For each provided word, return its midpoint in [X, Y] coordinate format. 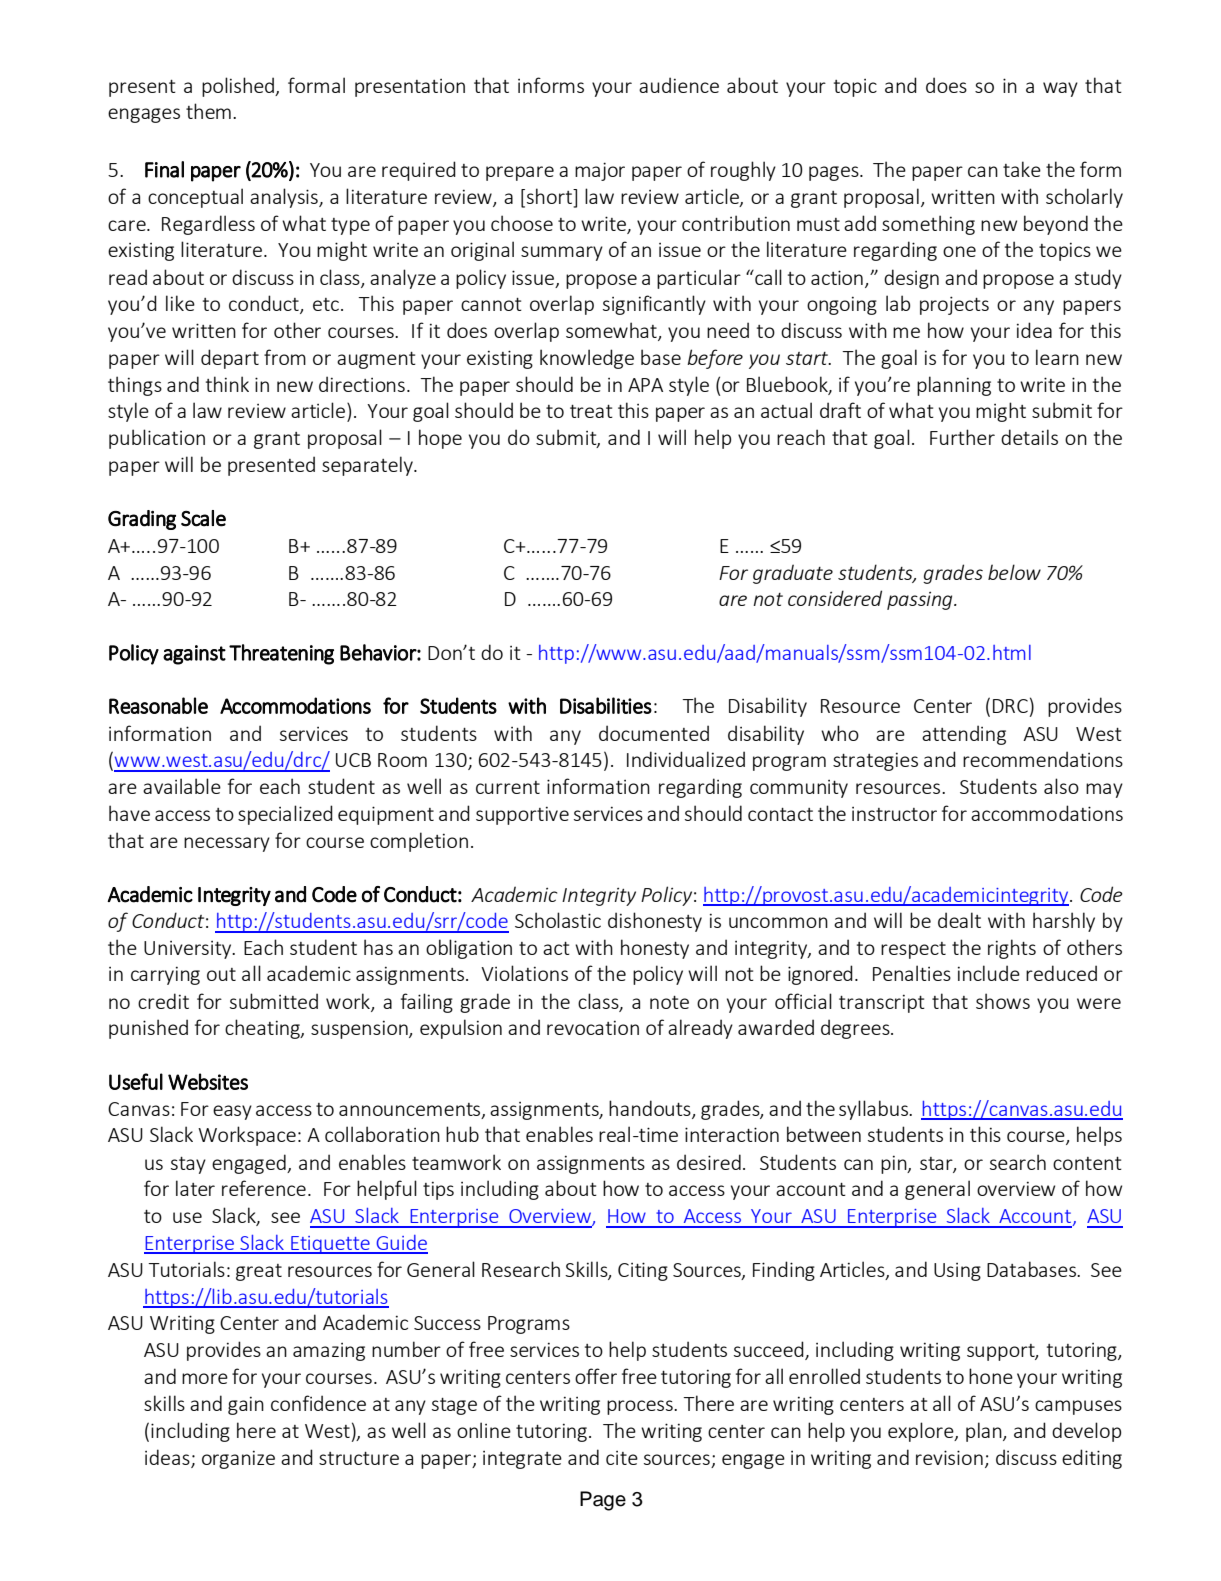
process [641, 1407]
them [208, 111]
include [989, 973]
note [669, 1002]
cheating [263, 1029]
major [600, 171]
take [1022, 169]
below [1014, 572]
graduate [793, 574]
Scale [203, 518]
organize [238, 1459]
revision [949, 1457]
